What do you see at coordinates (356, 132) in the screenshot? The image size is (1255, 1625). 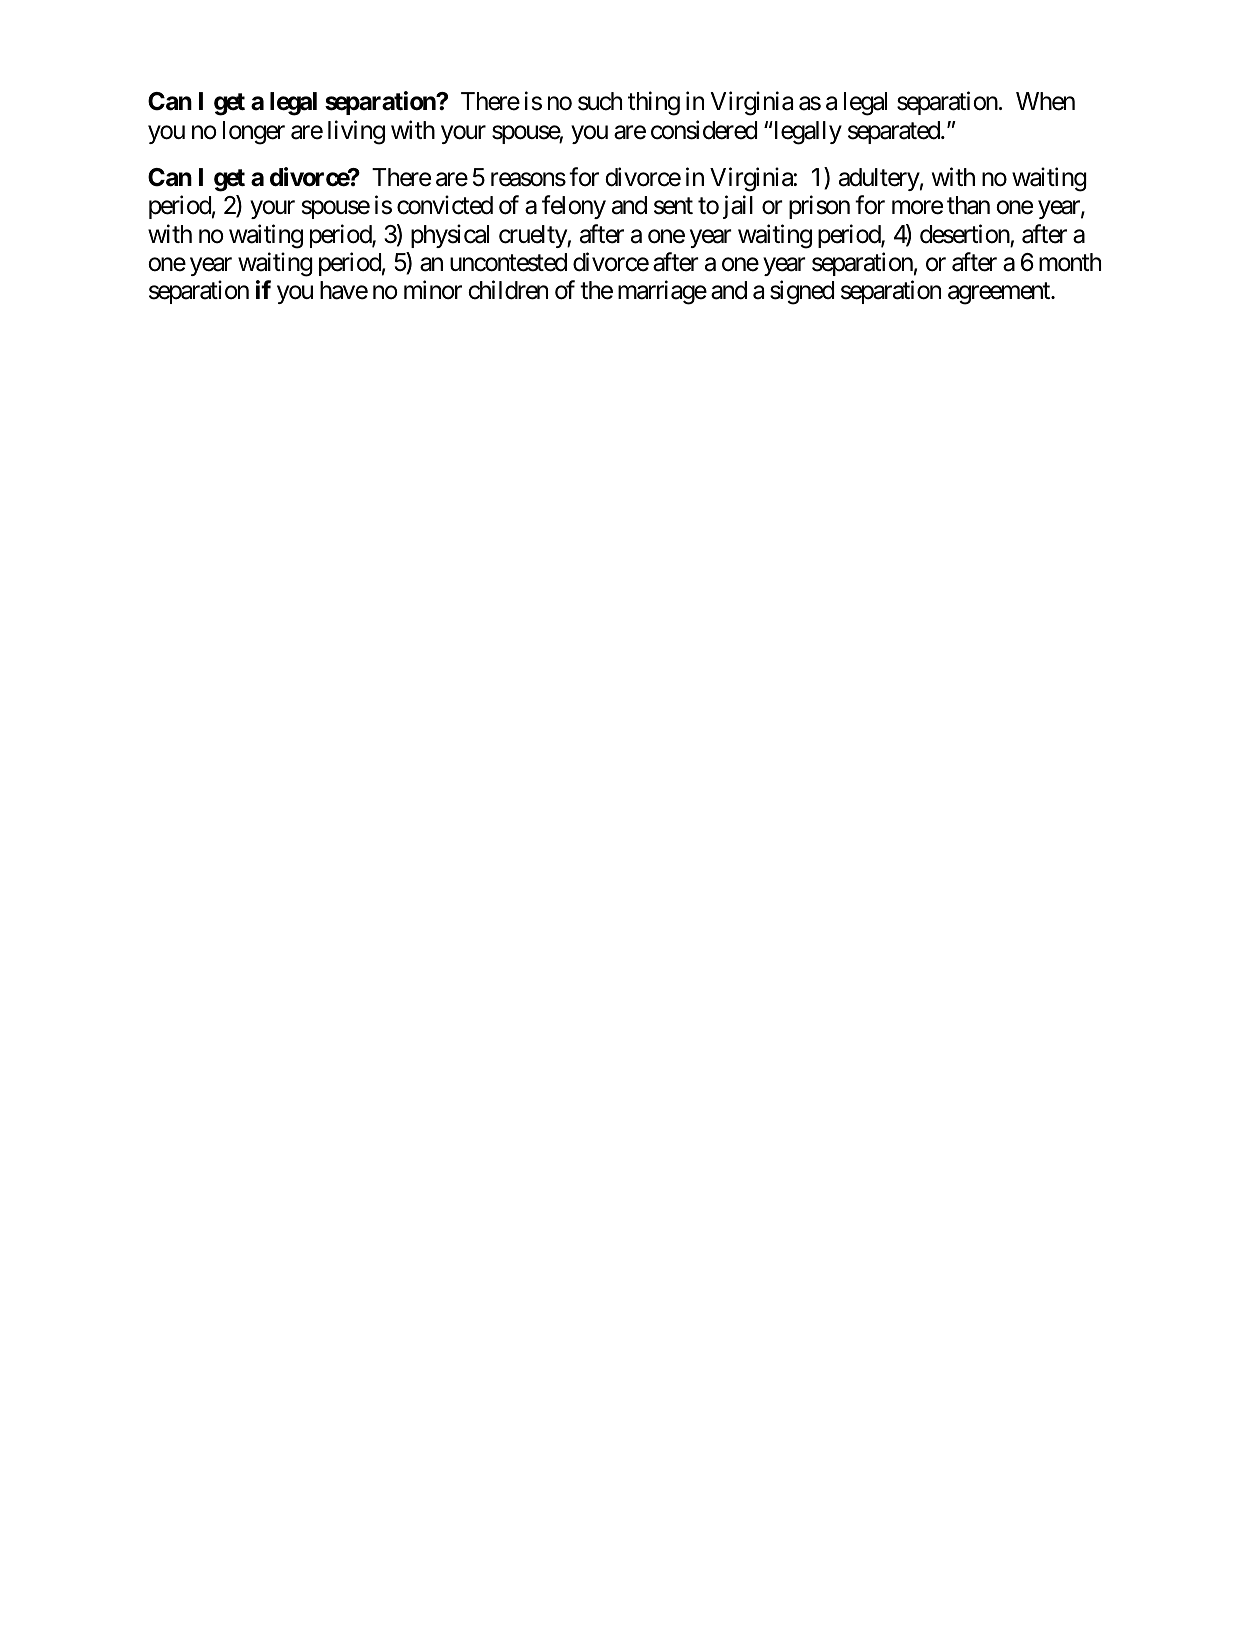 I see `living` at bounding box center [356, 132].
